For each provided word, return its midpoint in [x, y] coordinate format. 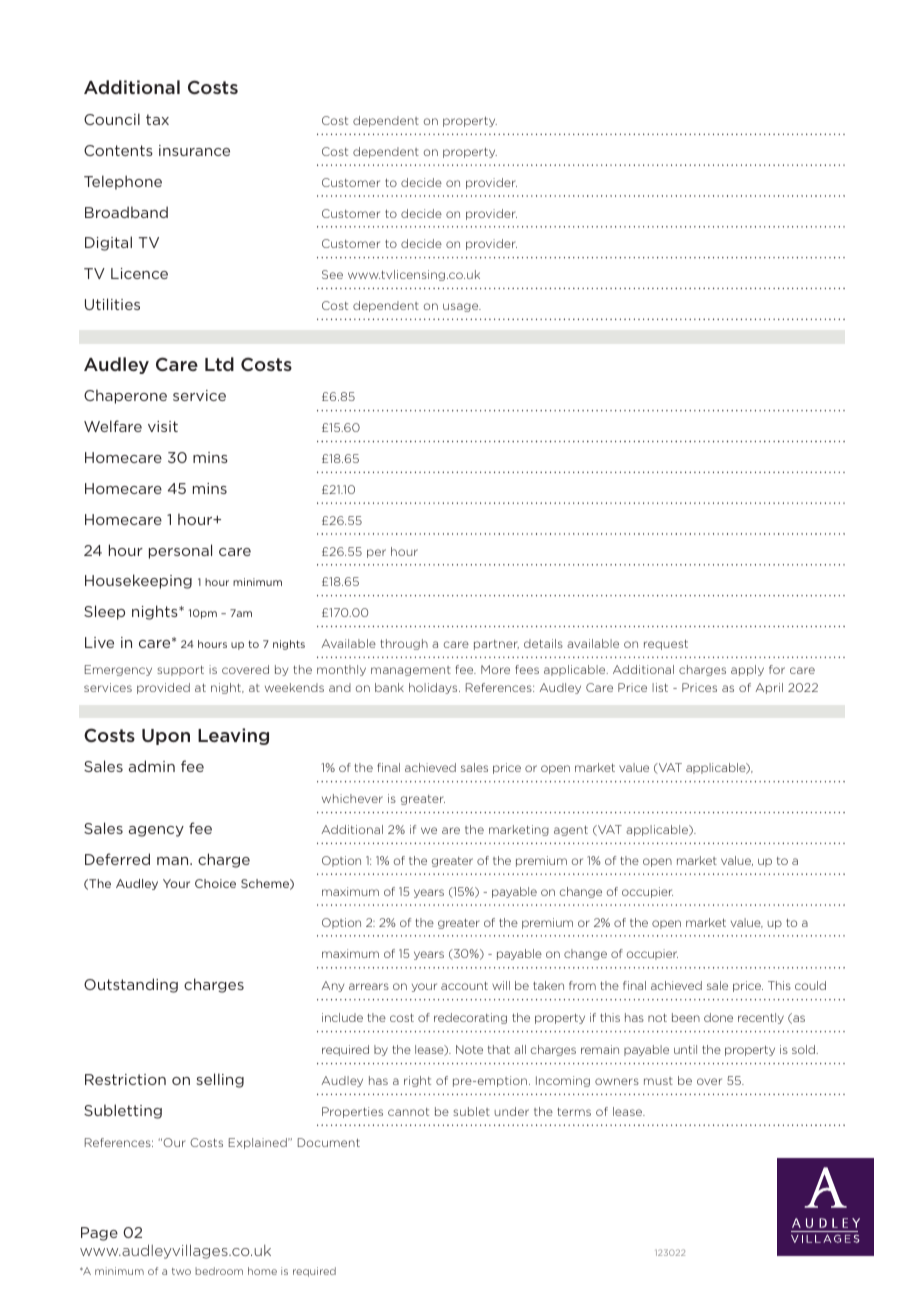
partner [496, 645]
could [810, 985]
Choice [215, 883]
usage [462, 307]
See [332, 274]
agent [571, 830]
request [666, 644]
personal [180, 551]
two [181, 1271]
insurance [194, 150]
